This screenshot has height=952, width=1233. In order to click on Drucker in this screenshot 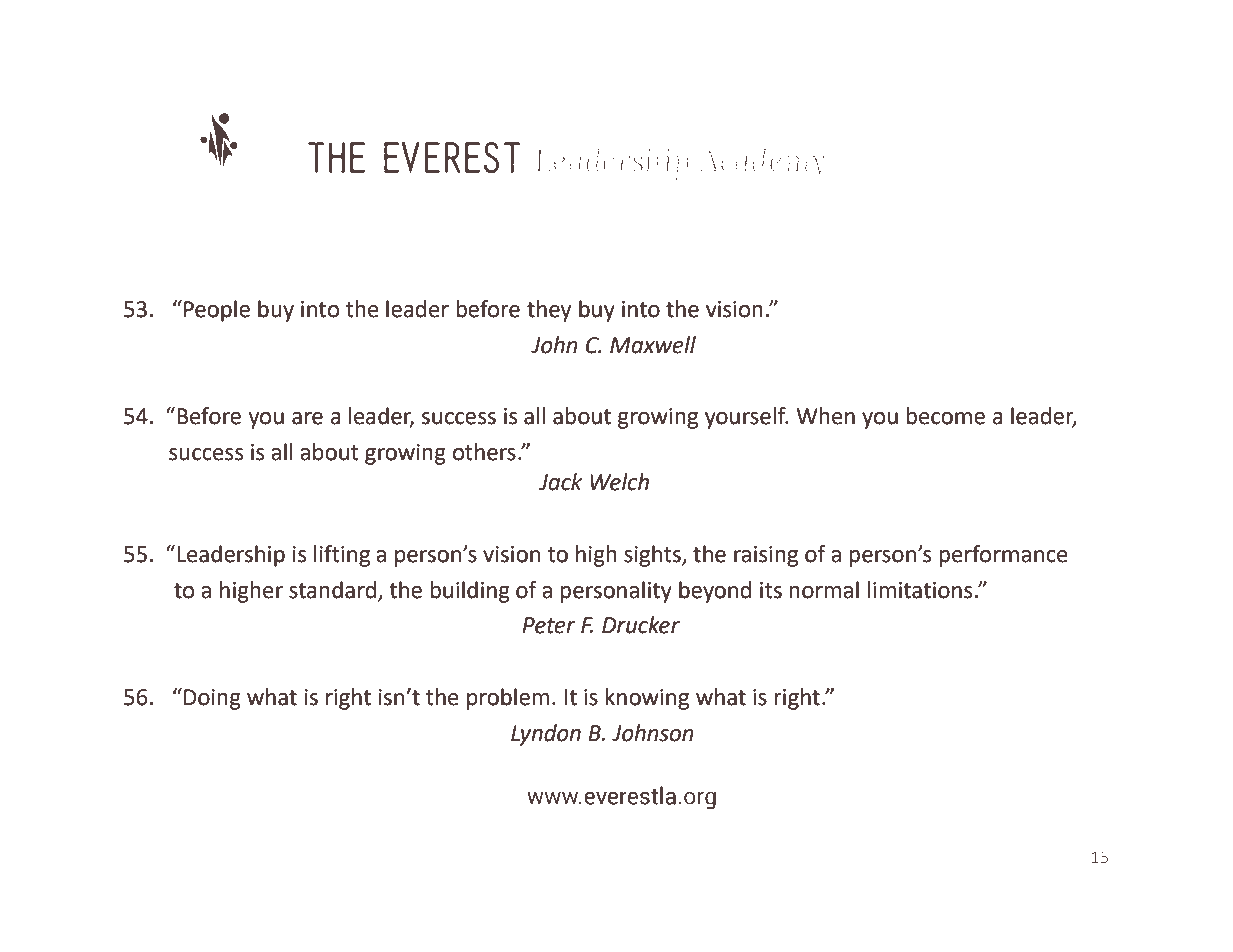, I will do `click(641, 625)`.
